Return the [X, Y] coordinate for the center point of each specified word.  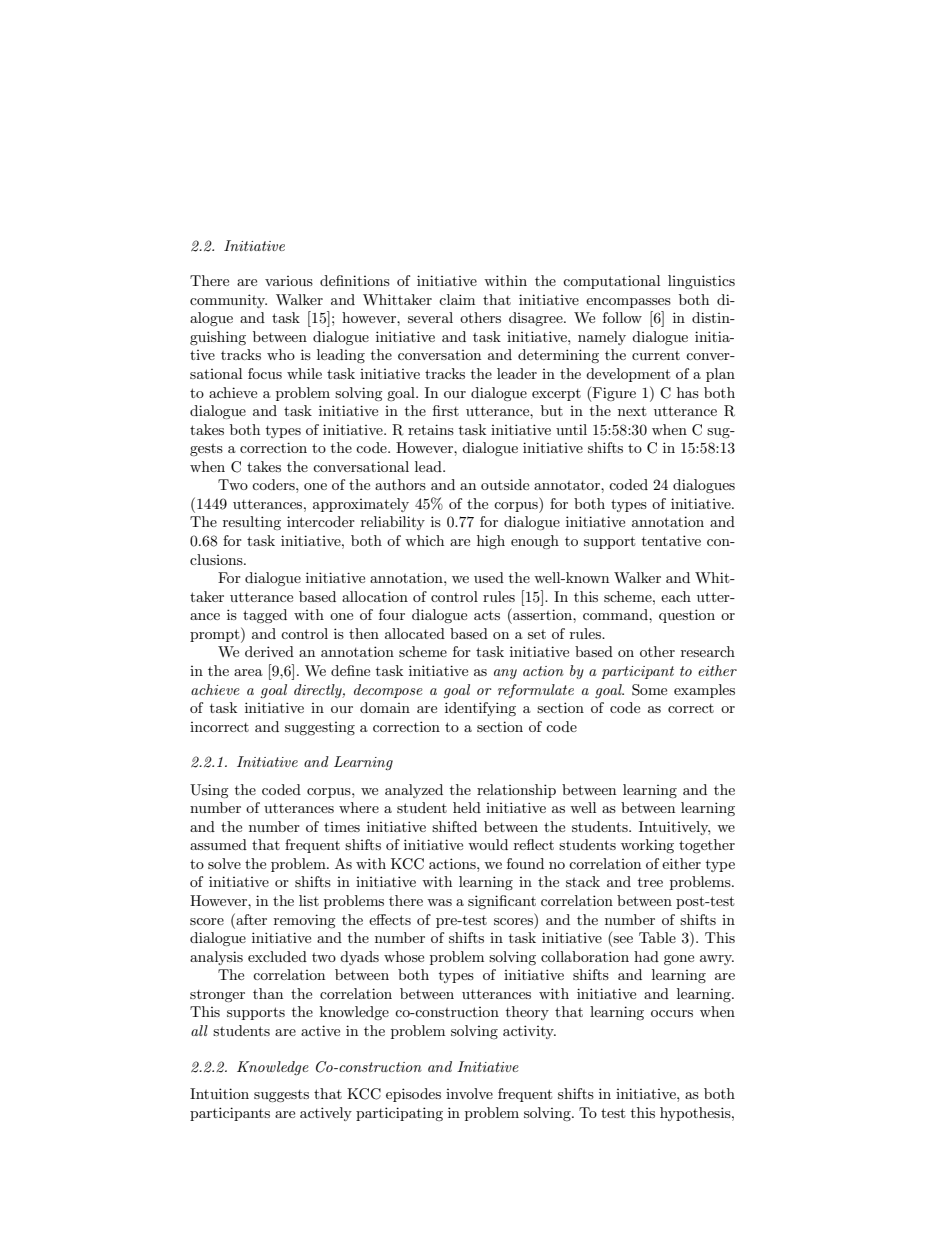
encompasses [628, 303]
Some [649, 690]
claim [457, 299]
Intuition [219, 1093]
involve [469, 1093]
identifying [480, 709]
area [248, 672]
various [289, 281]
